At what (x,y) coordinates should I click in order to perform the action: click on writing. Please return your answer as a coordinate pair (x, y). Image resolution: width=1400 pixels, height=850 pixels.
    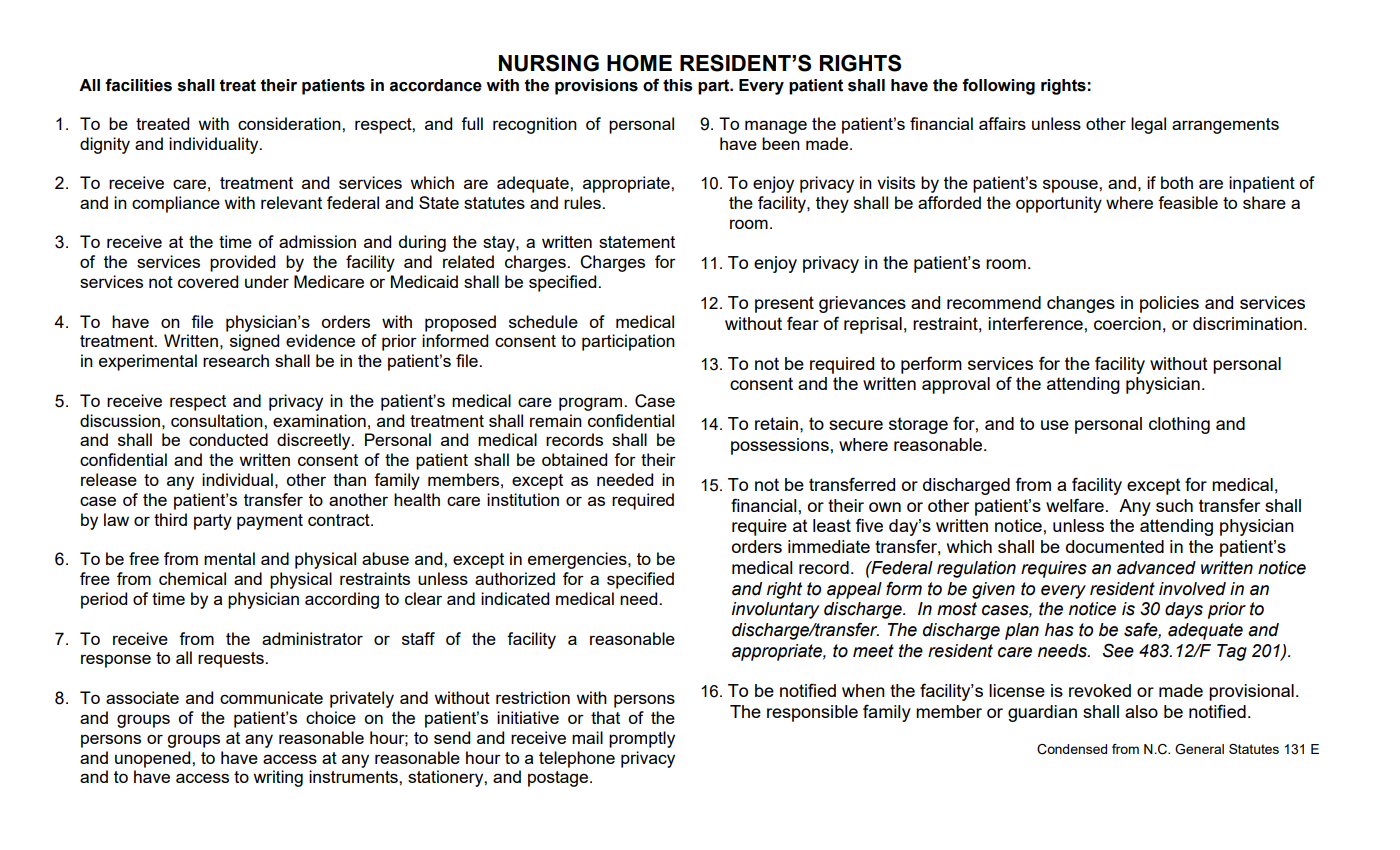
    Looking at the image, I should click on (278, 778).
